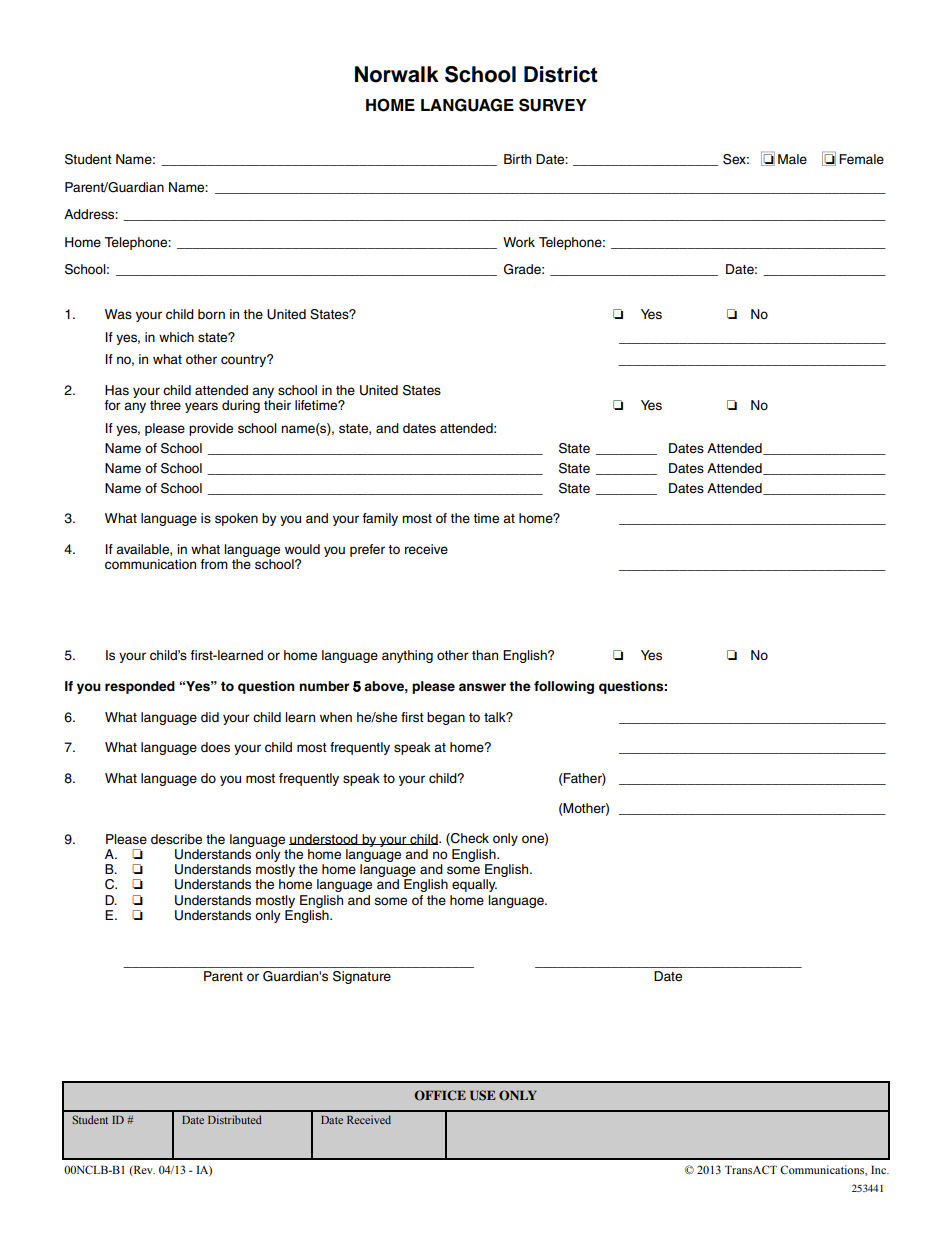 Image resolution: width=952 pixels, height=1233 pixels. What do you see at coordinates (483, 1095) in the screenshot?
I see `USE` at bounding box center [483, 1095].
